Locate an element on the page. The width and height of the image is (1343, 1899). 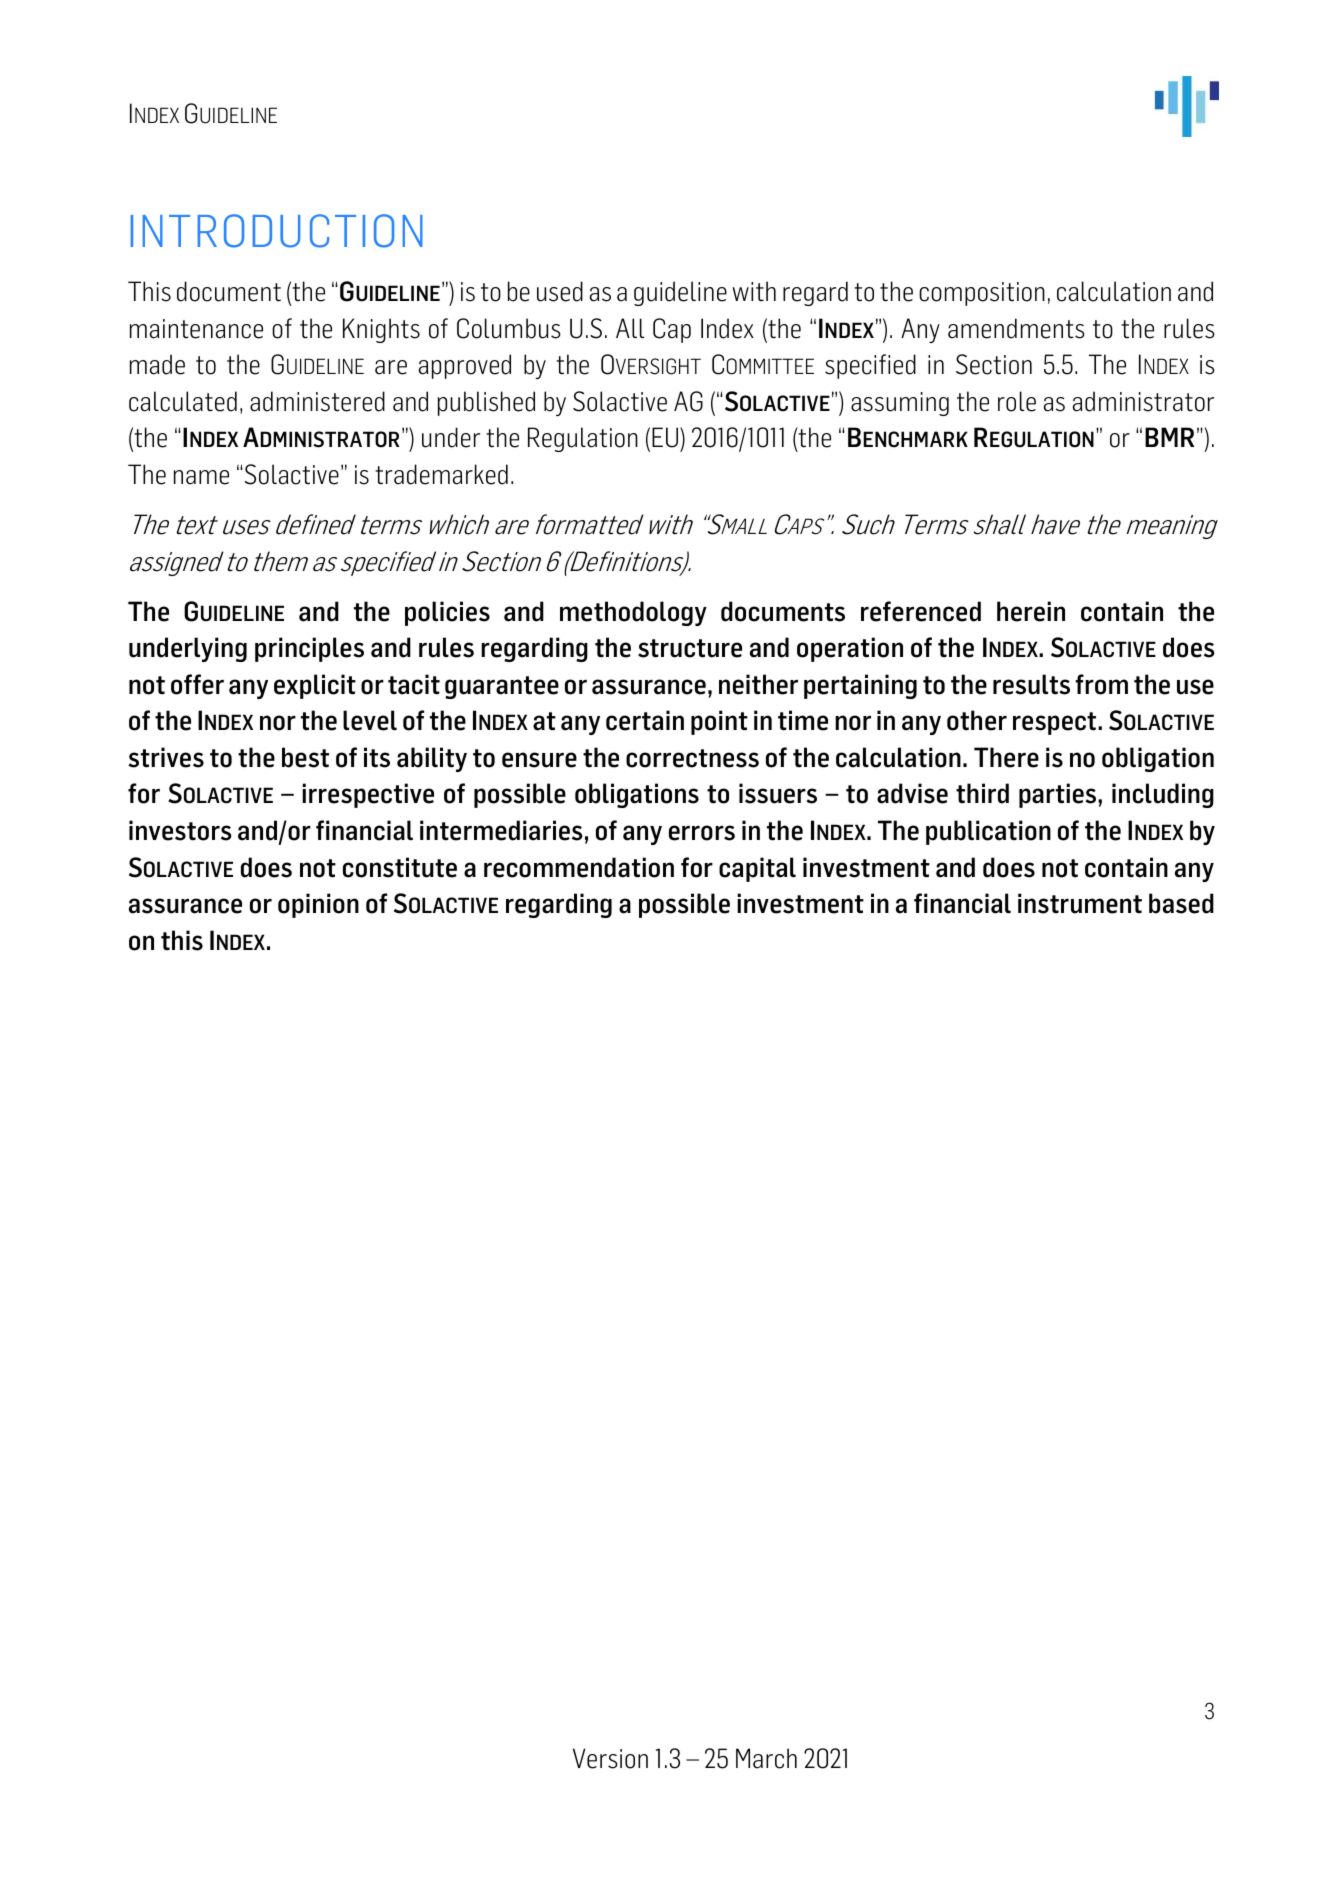
constitute is located at coordinates (400, 867).
